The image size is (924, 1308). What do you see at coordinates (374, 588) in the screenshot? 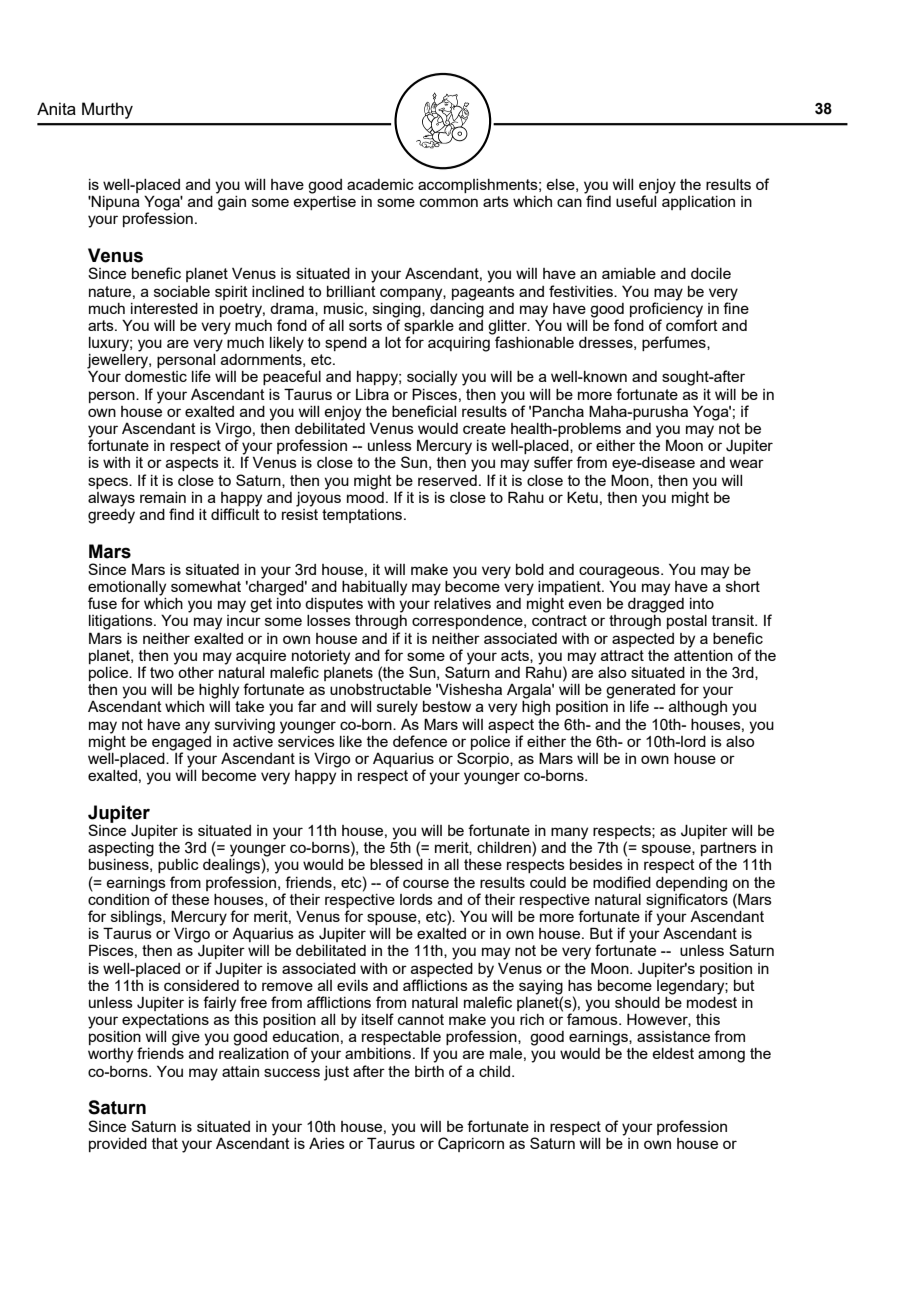
I see `habitually` at bounding box center [374, 588].
